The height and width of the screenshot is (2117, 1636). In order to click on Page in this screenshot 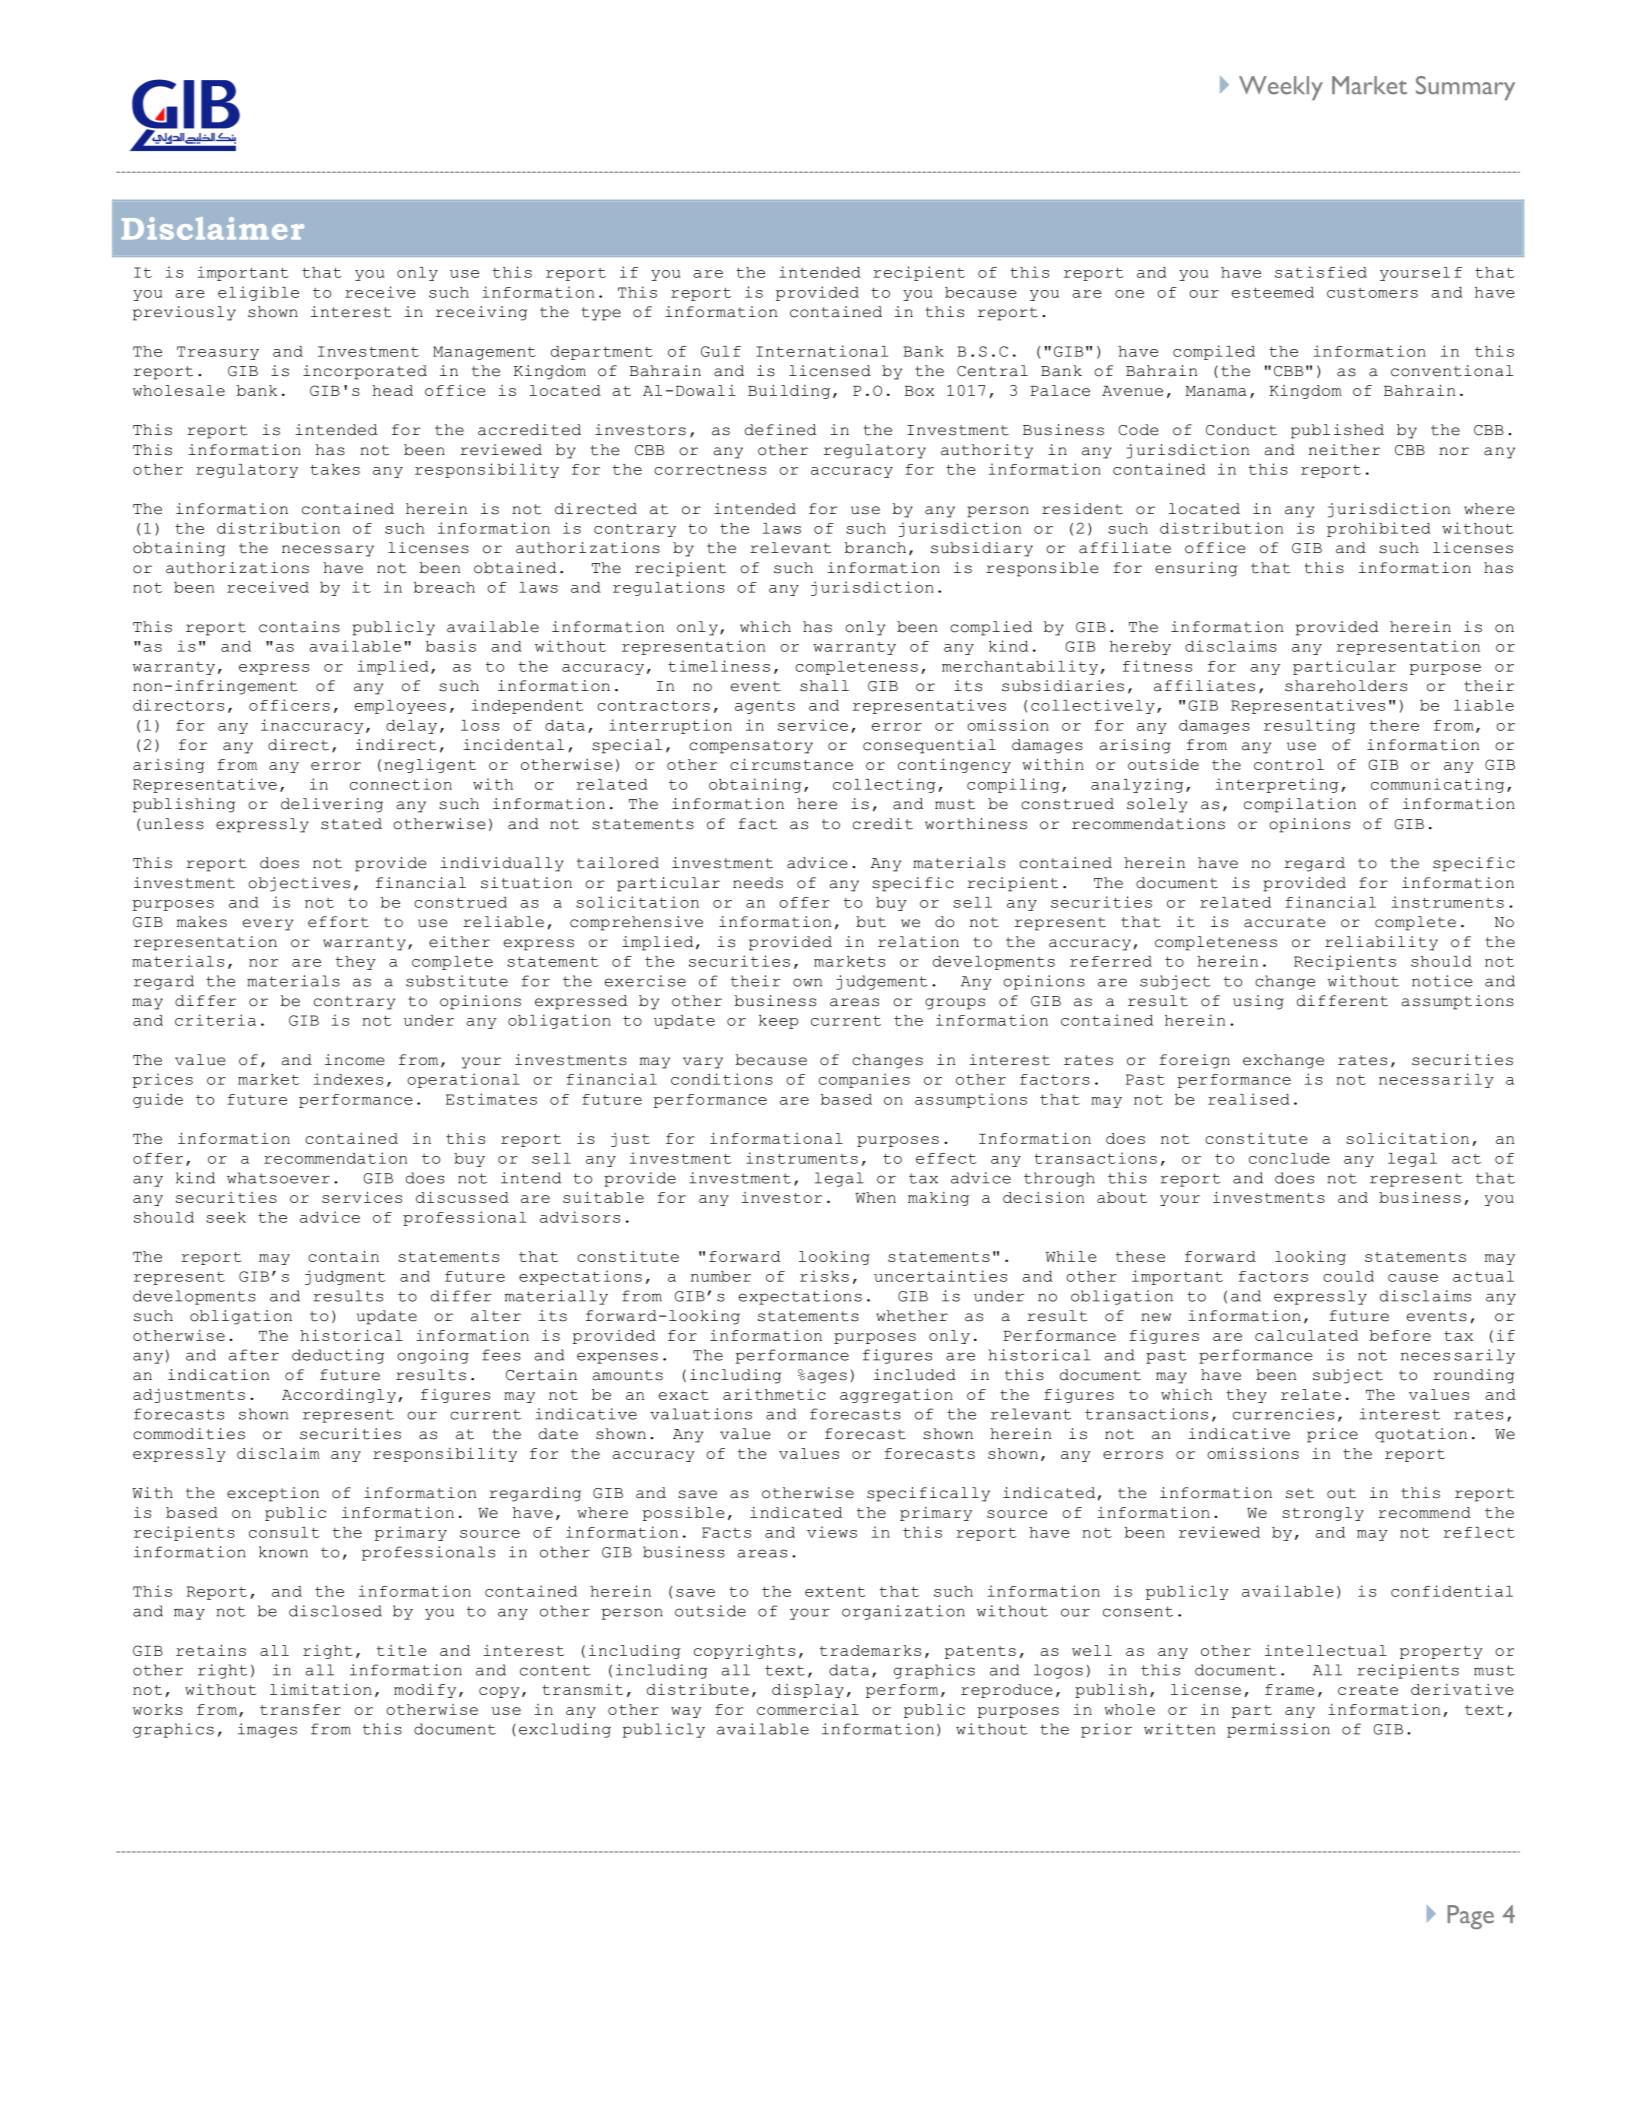, I will do `click(1470, 1917)`.
